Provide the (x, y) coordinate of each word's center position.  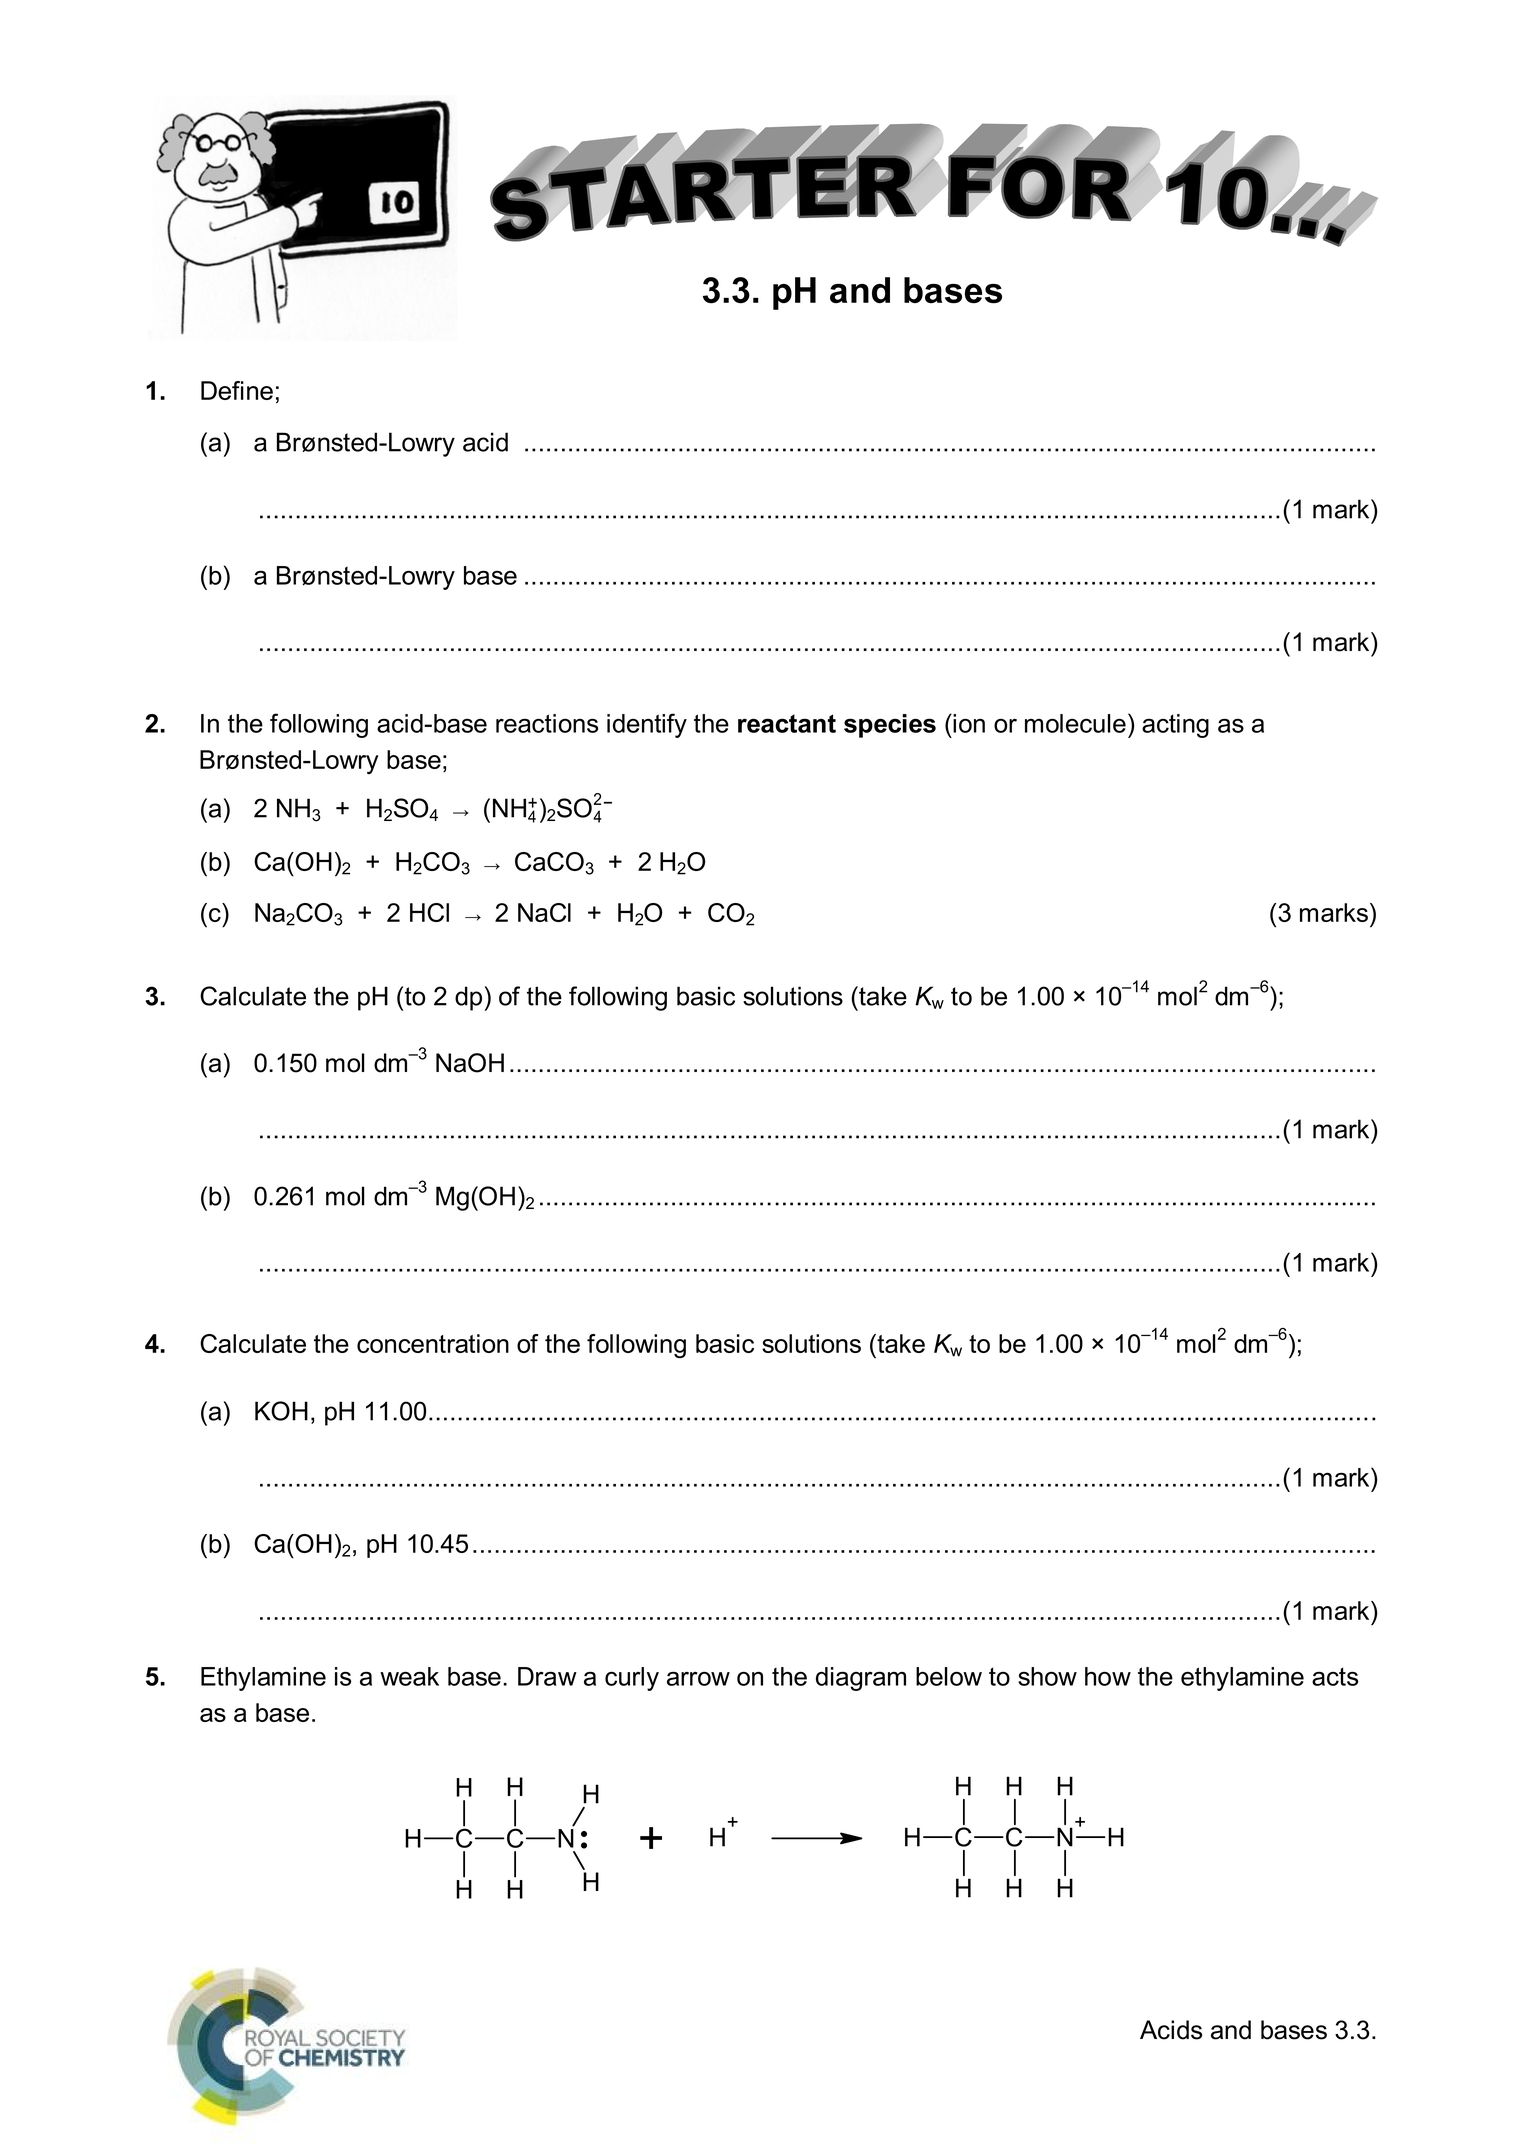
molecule (1075, 723)
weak (409, 1676)
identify (647, 725)
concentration (433, 1343)
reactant (787, 723)
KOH (281, 1411)
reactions (547, 723)
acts (1335, 1676)
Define (237, 390)
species (890, 726)
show (1047, 1676)
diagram (861, 1679)
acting (1175, 726)
